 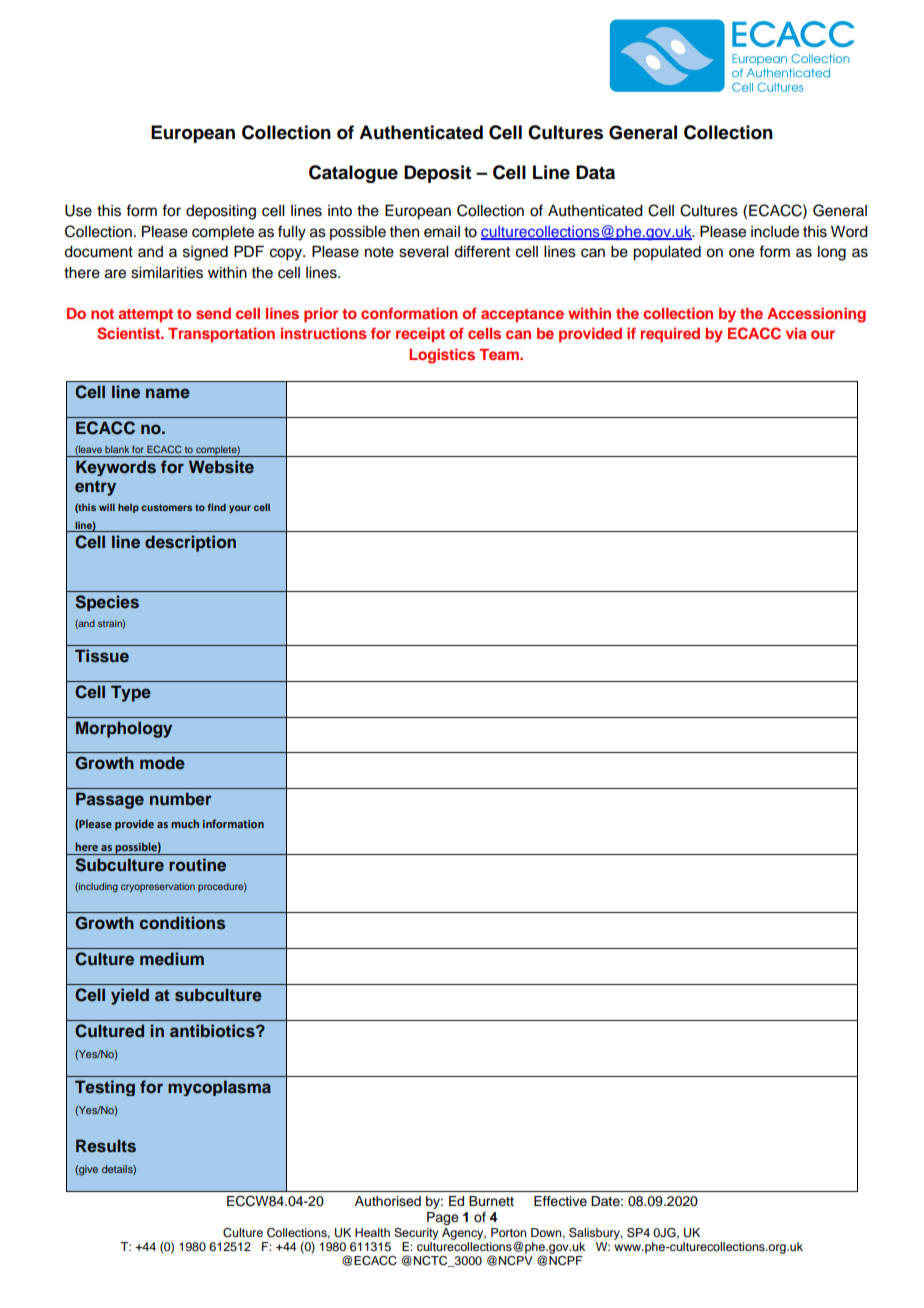 I want to click on via, so click(x=796, y=333).
